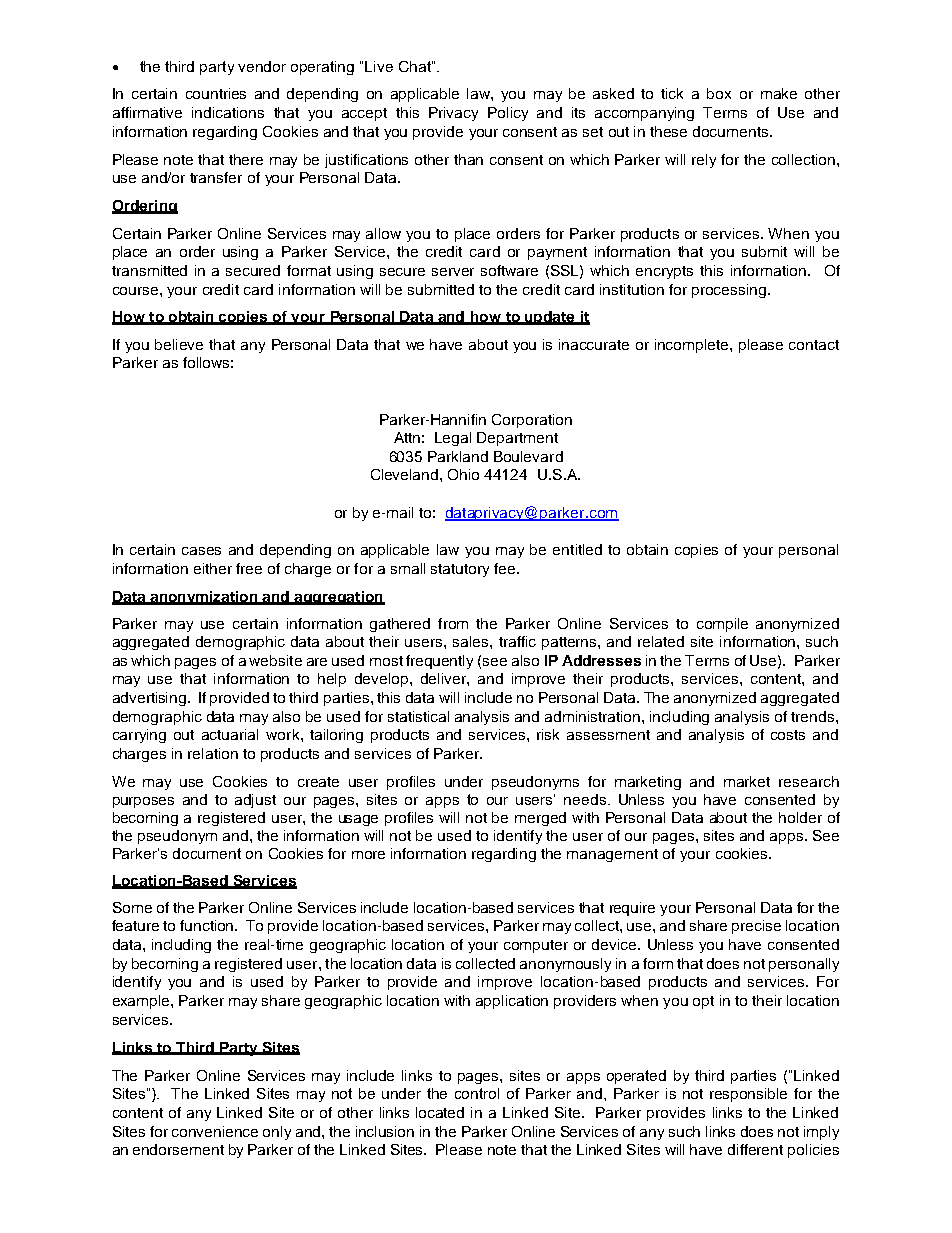 The image size is (952, 1233). What do you see at coordinates (453, 439) in the document?
I see `Legal` at bounding box center [453, 439].
